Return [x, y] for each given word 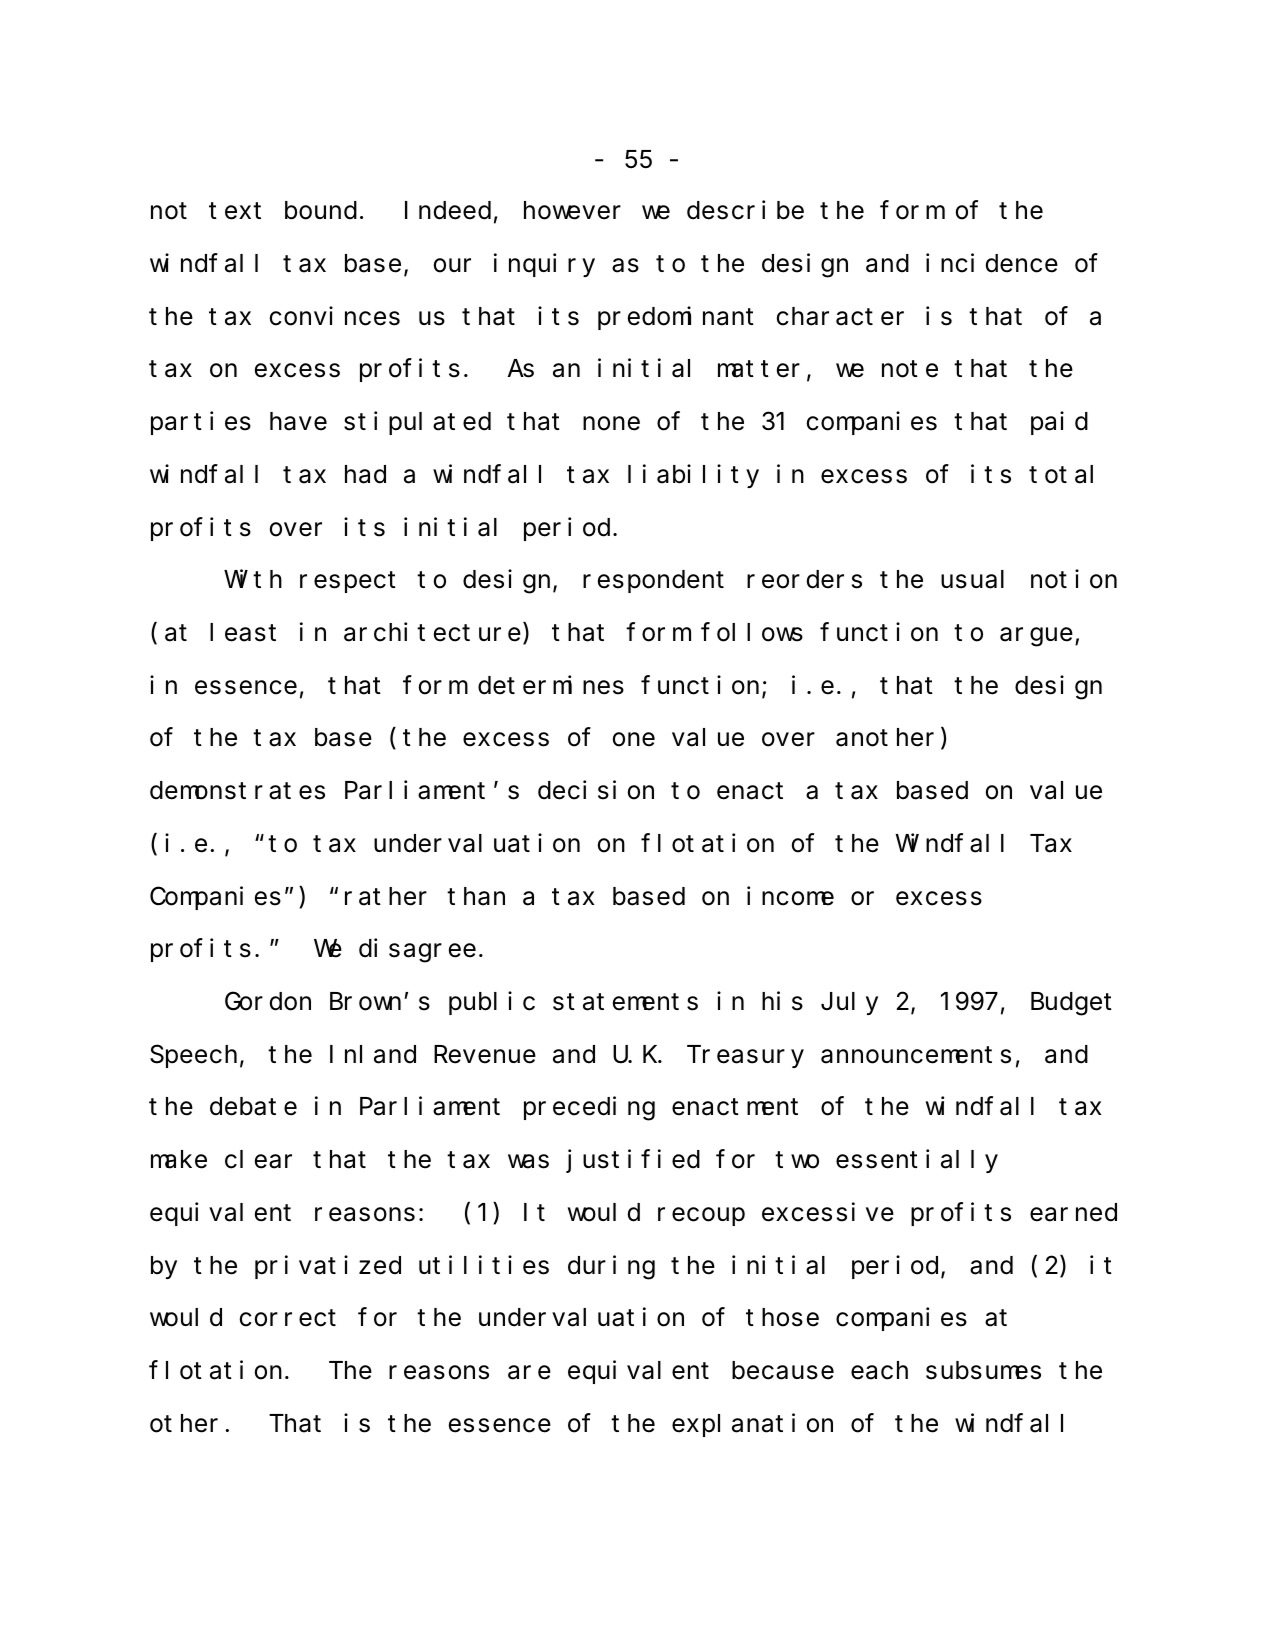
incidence [992, 263]
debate [253, 1107]
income [790, 896]
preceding [589, 1109]
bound [321, 211]
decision [596, 790]
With [253, 579]
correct [288, 1318]
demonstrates [237, 791]
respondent [653, 582]
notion [1074, 579]
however [572, 211]
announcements [916, 1055]
